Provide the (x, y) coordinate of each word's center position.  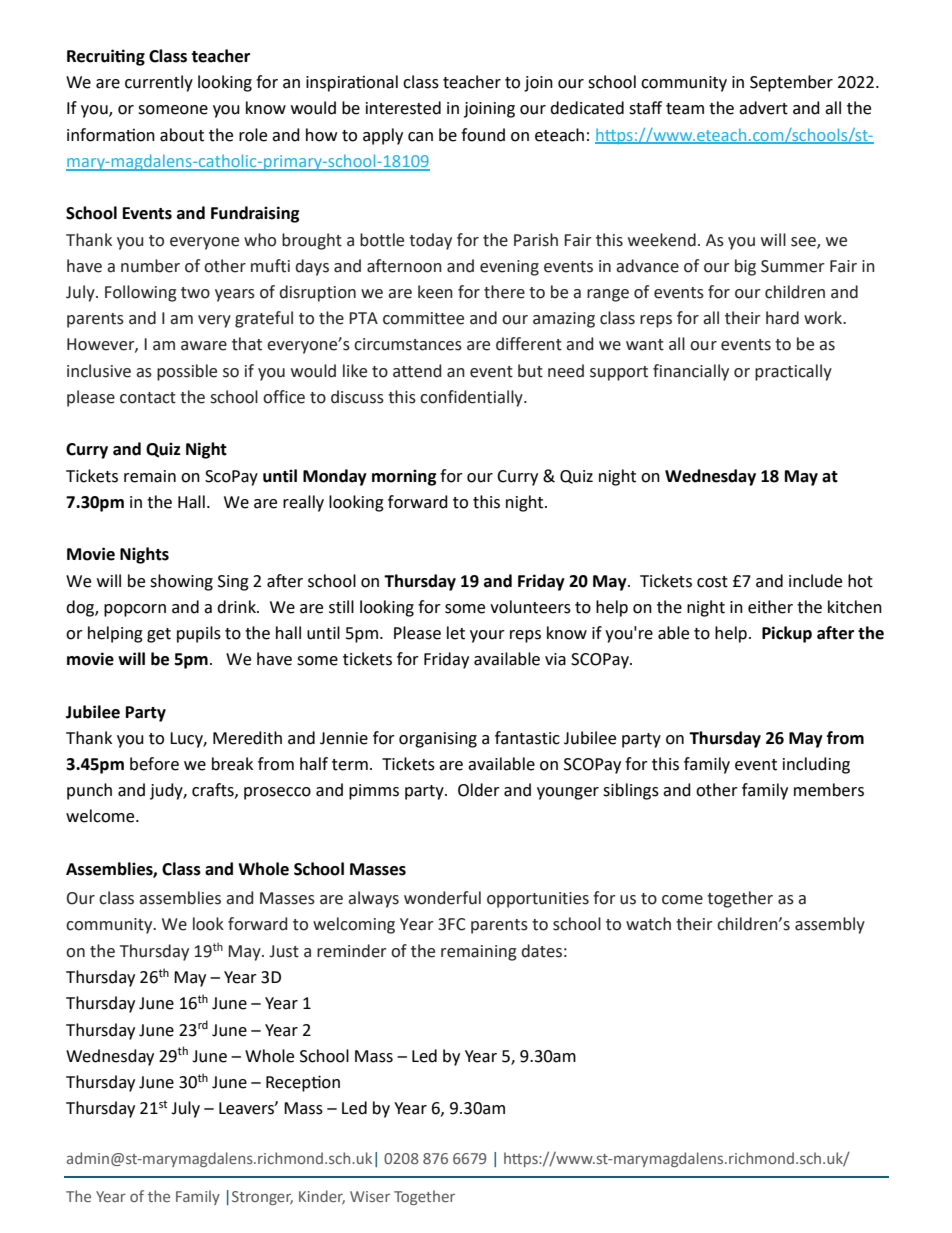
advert (763, 108)
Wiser (370, 1196)
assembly (830, 925)
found (483, 135)
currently (159, 83)
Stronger (262, 1198)
